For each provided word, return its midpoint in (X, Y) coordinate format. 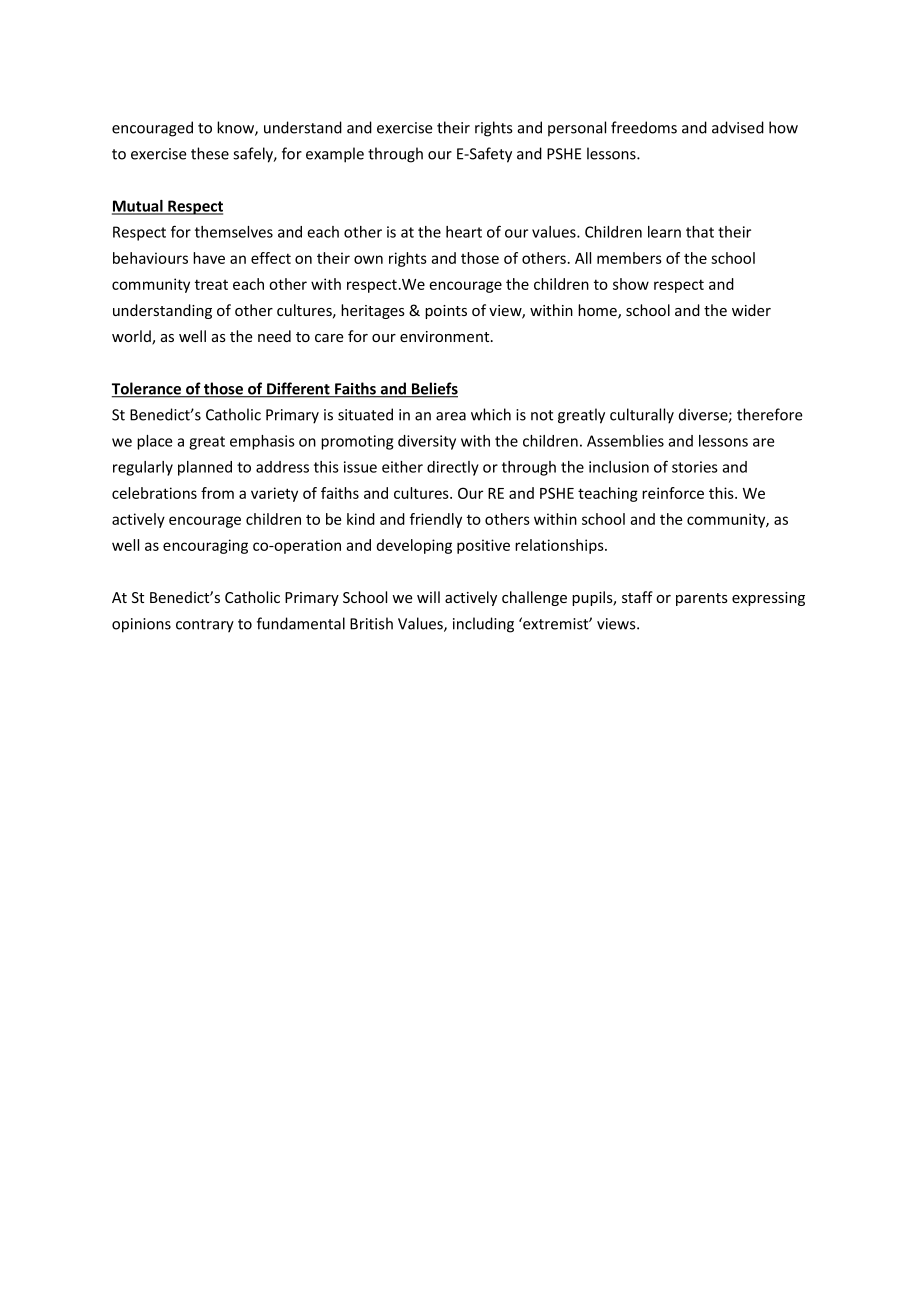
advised (738, 127)
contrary (205, 626)
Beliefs (433, 389)
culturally (642, 416)
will (428, 597)
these (210, 153)
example (335, 155)
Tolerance (148, 389)
